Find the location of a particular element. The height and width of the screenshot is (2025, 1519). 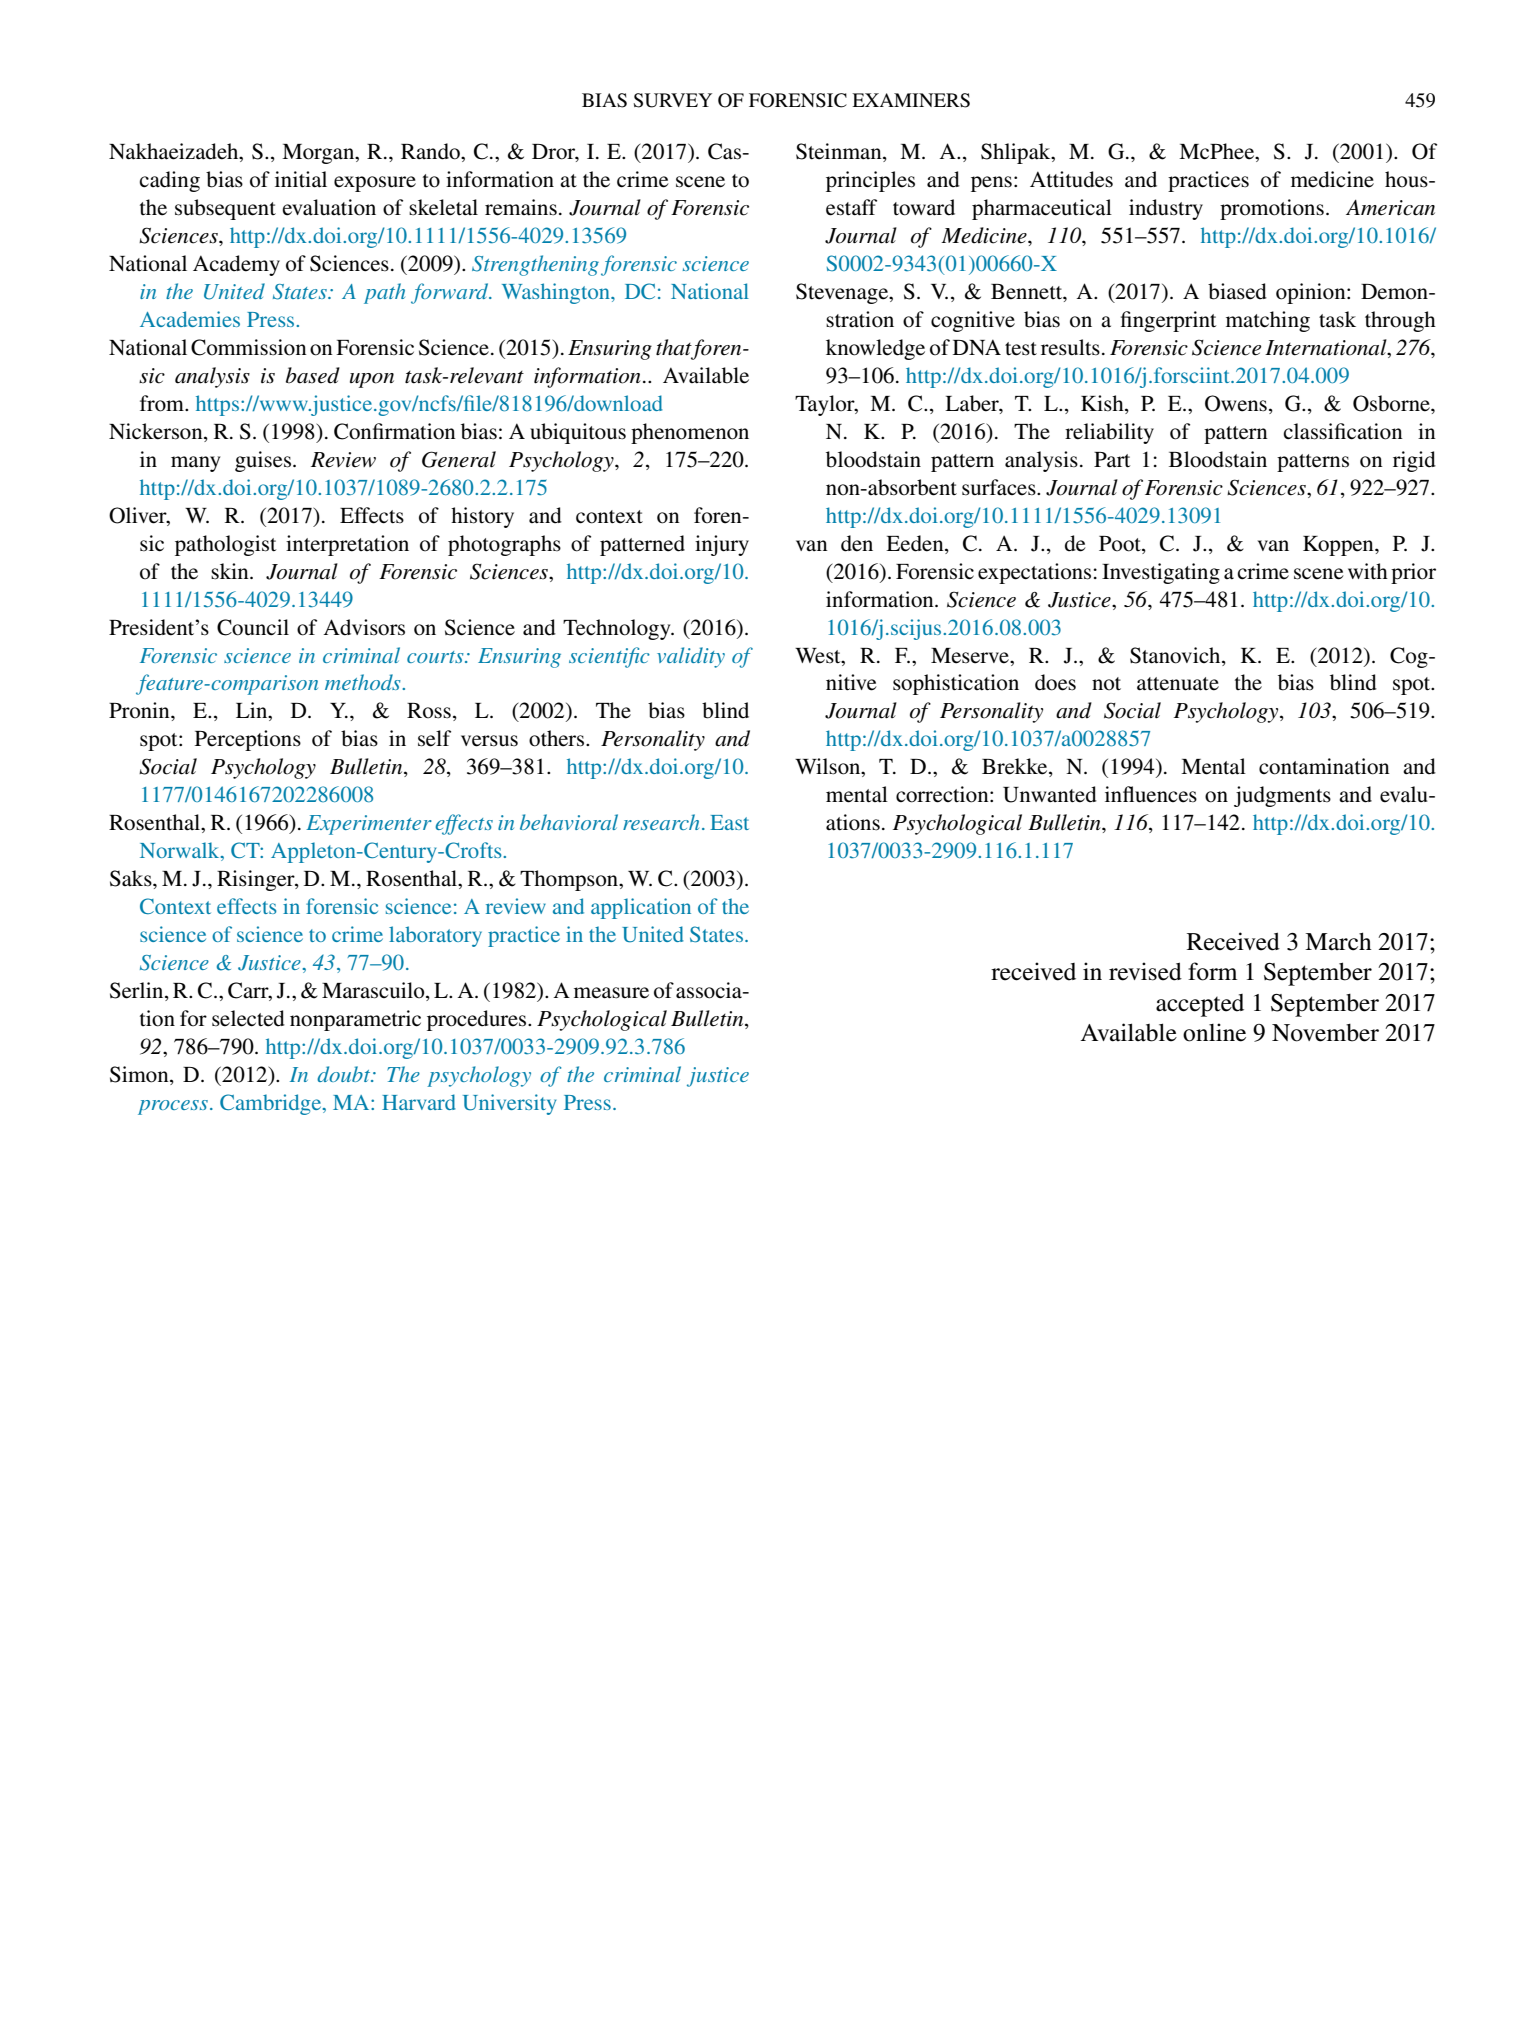

industry is located at coordinates (1166, 209).
